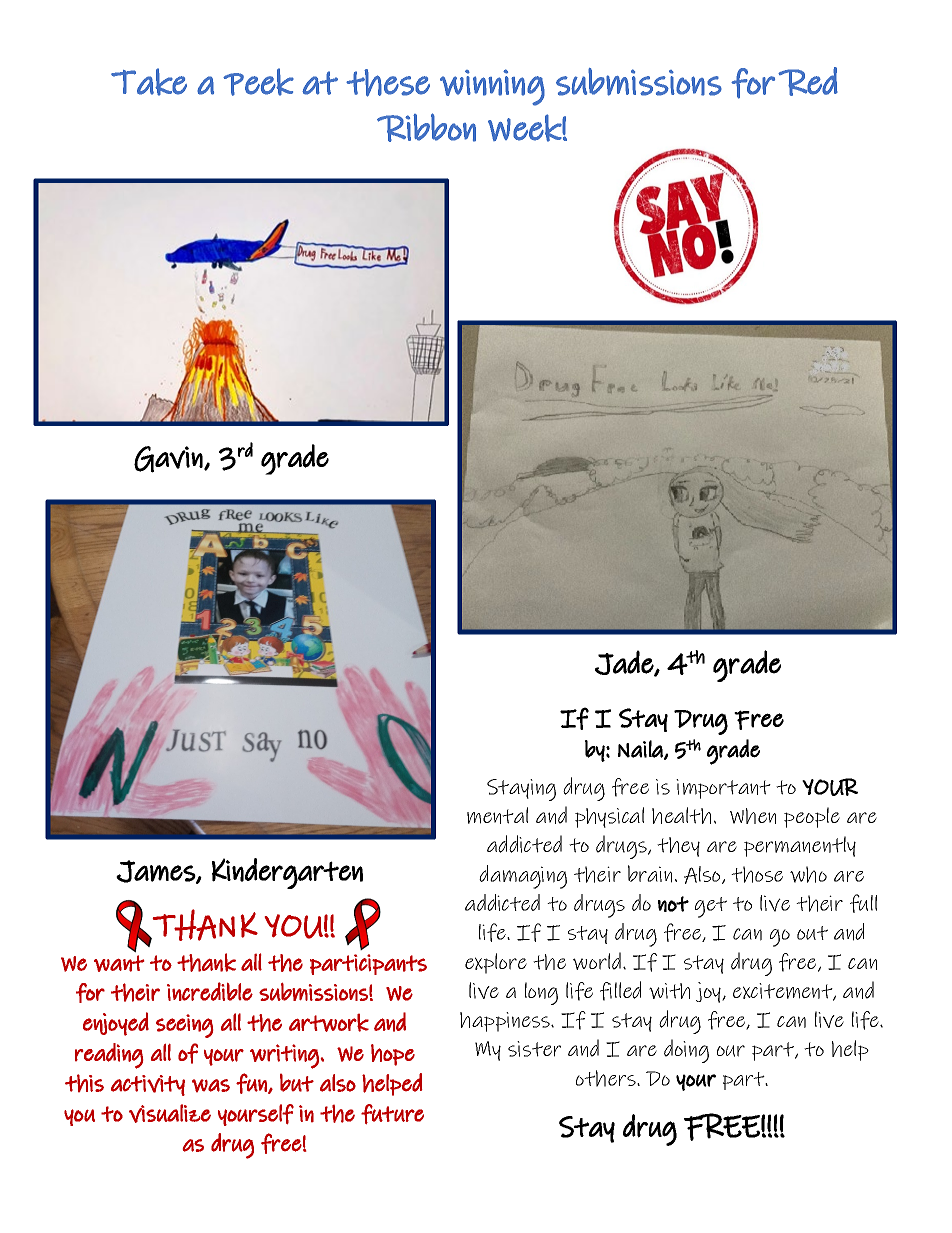  What do you see at coordinates (686, 1051) in the document?
I see `doing` at bounding box center [686, 1051].
